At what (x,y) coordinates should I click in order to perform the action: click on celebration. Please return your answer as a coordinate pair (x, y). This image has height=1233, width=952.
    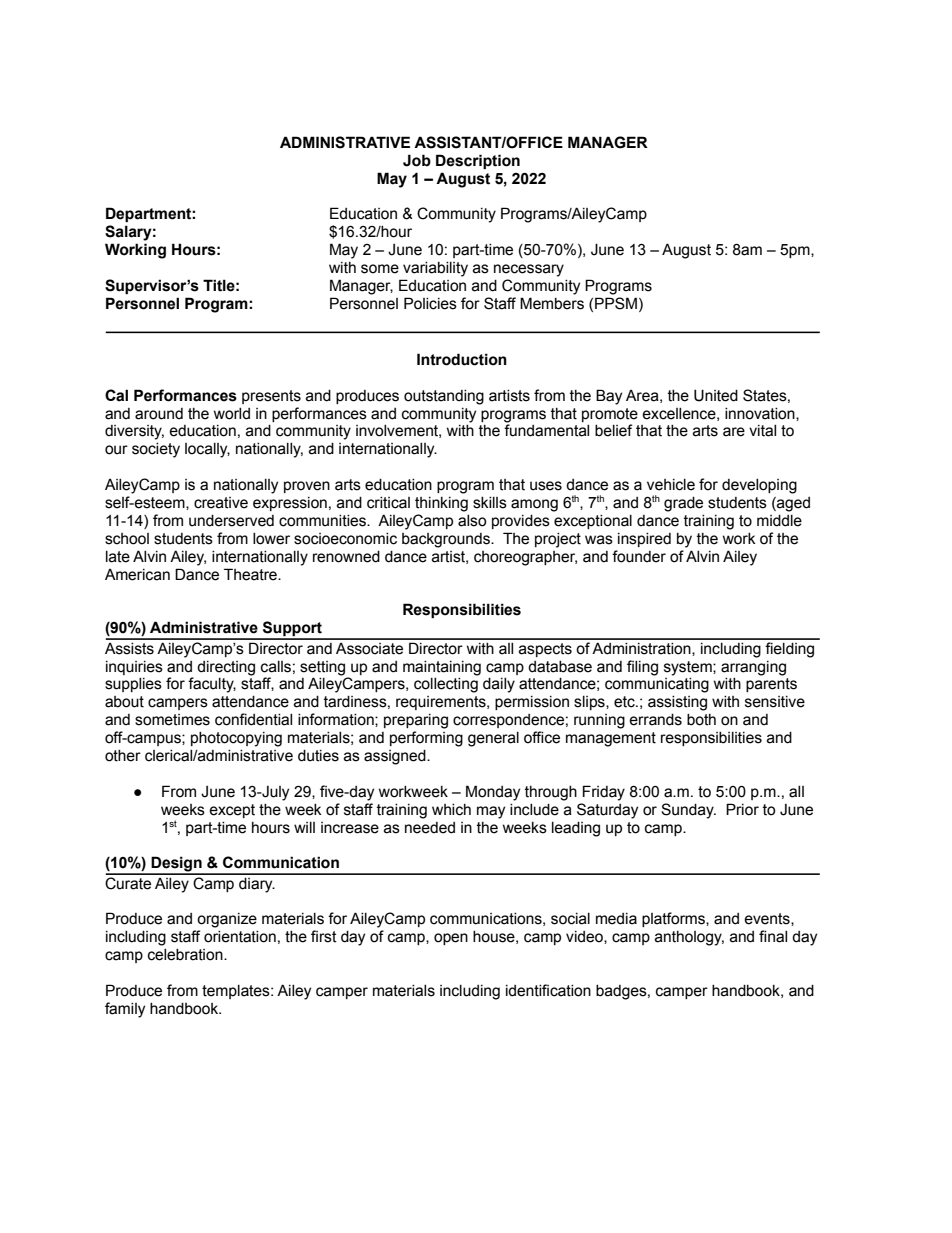
    Looking at the image, I should click on (186, 955).
